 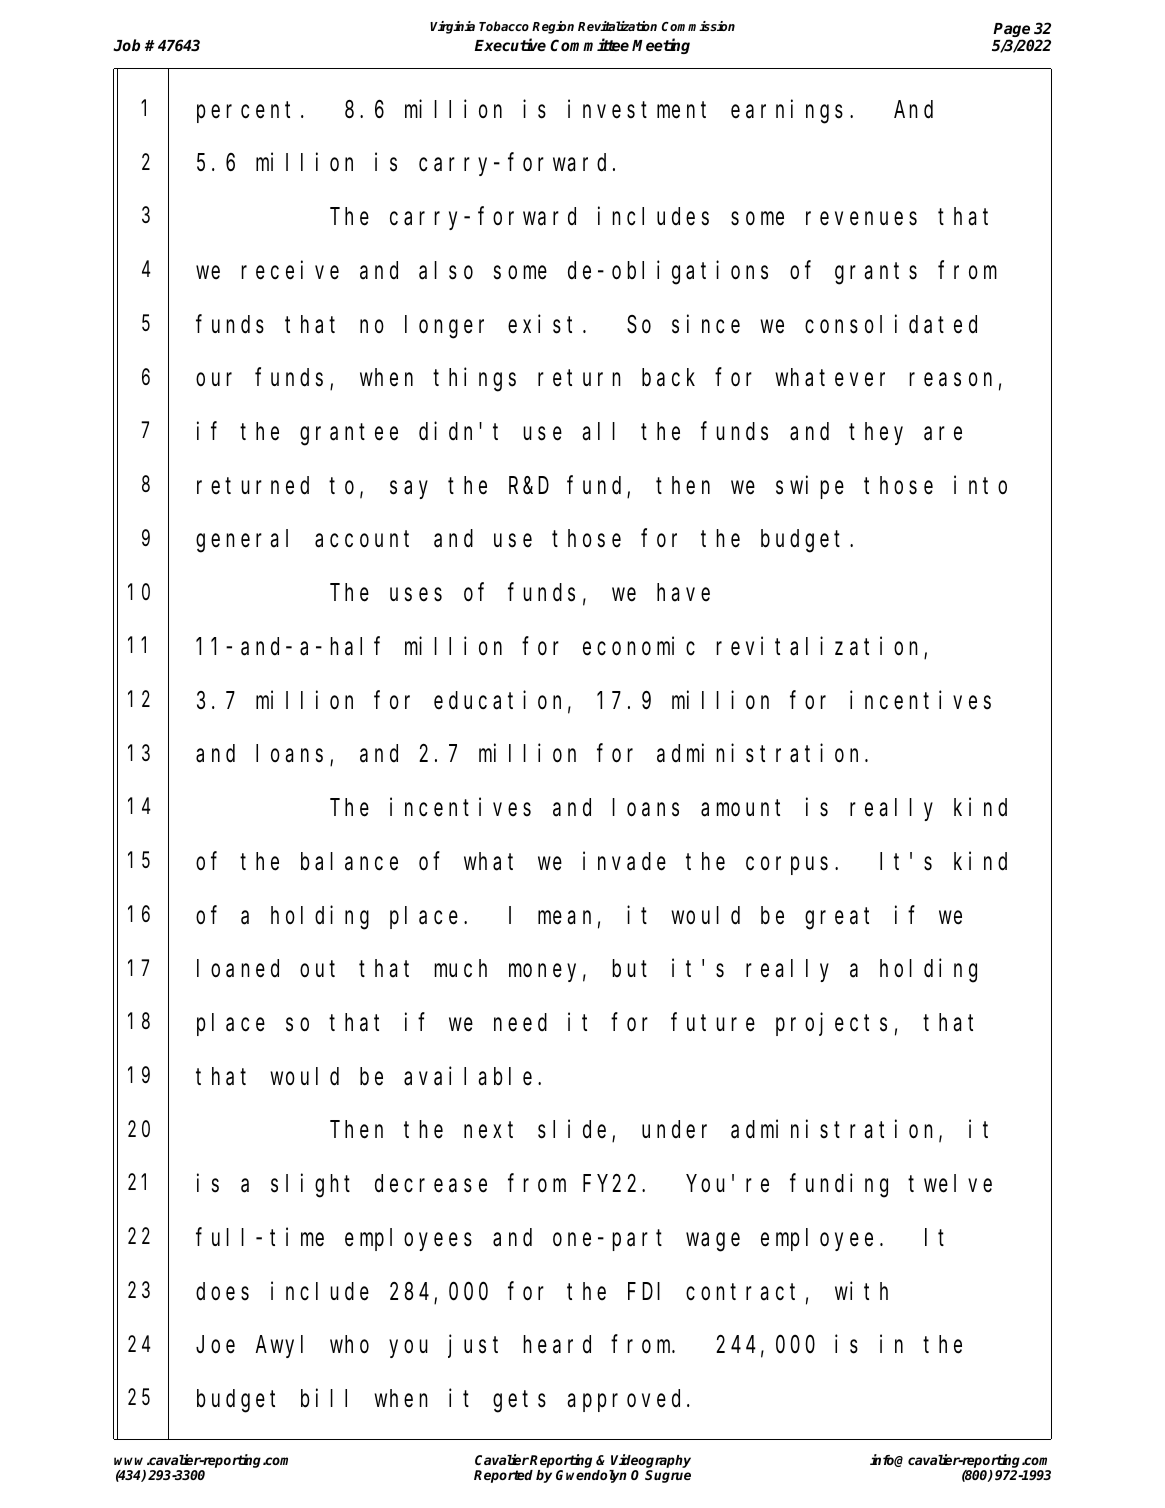 What do you see at coordinates (787, 112) in the screenshot?
I see `earnings` at bounding box center [787, 112].
